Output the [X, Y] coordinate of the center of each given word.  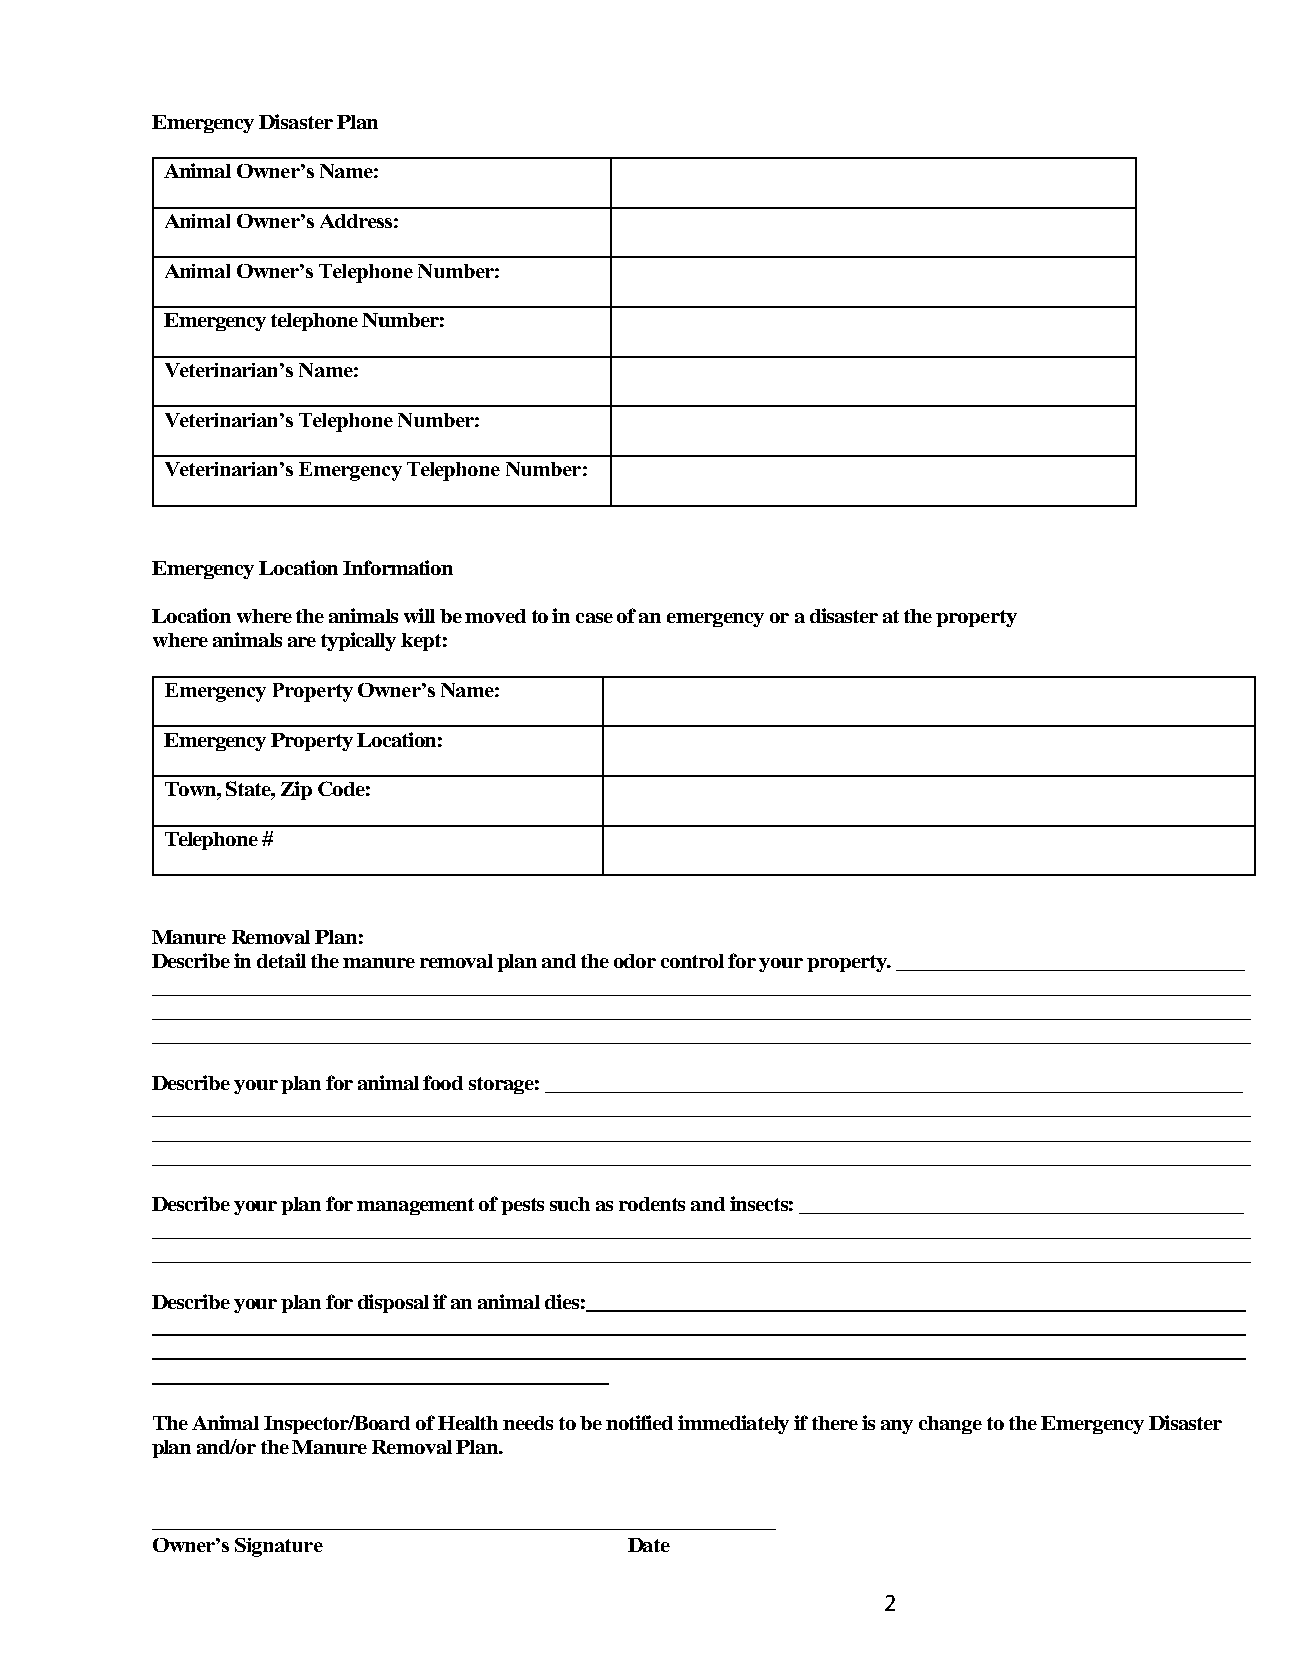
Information [398, 567]
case [594, 618]
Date [649, 1545]
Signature [279, 1547]
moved [495, 616]
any [897, 1427]
